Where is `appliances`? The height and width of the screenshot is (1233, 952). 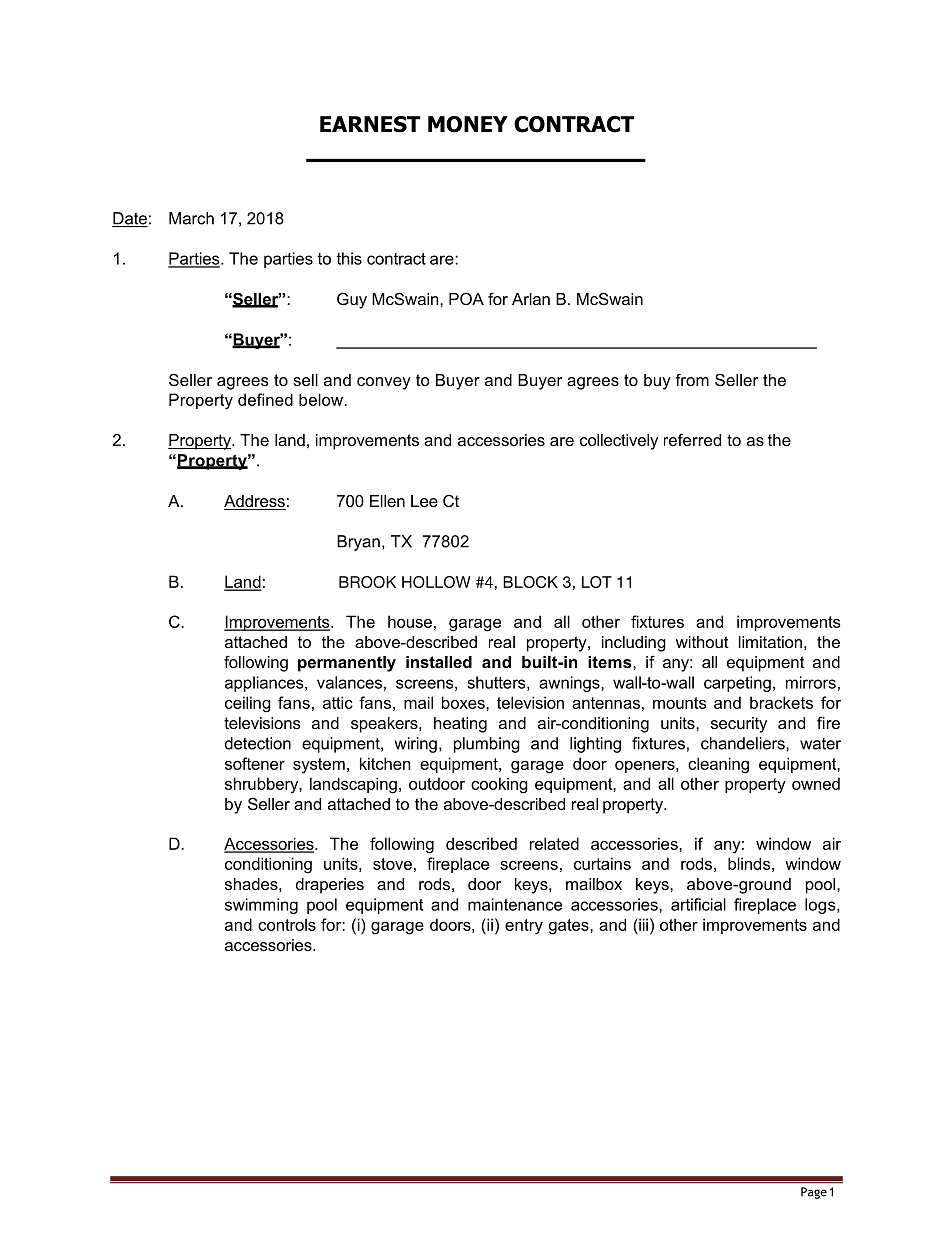
appliances is located at coordinates (265, 684).
